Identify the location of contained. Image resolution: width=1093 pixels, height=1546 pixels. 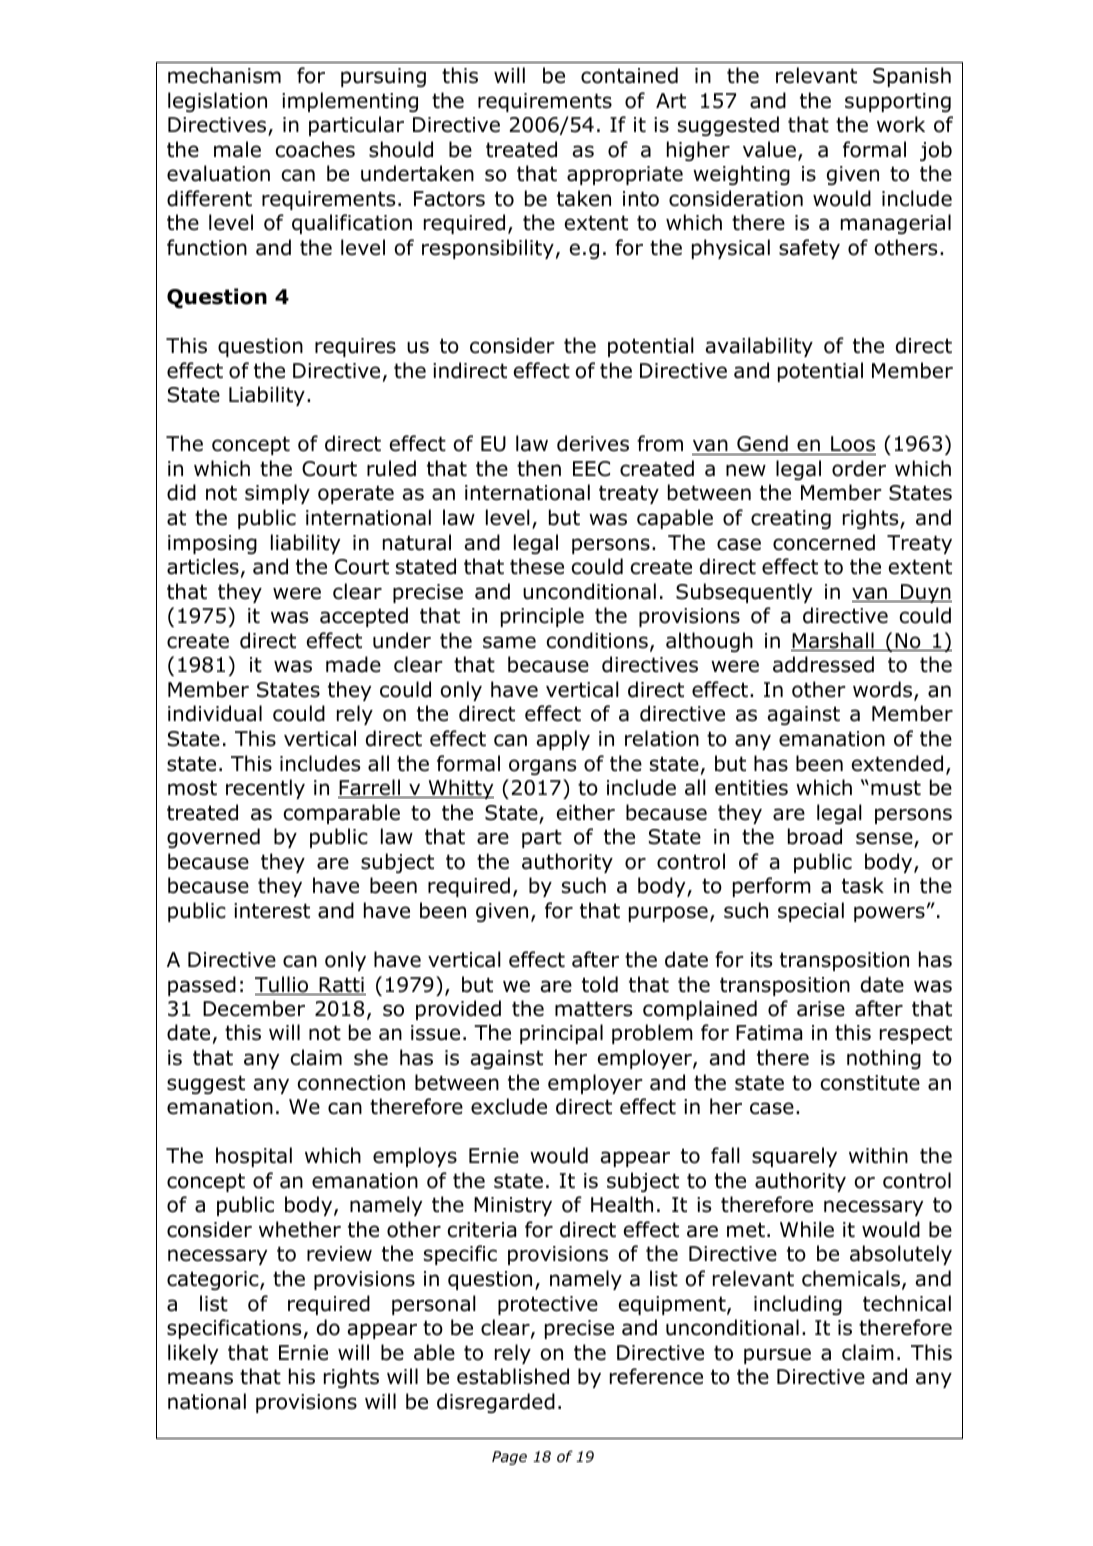
(629, 75).
